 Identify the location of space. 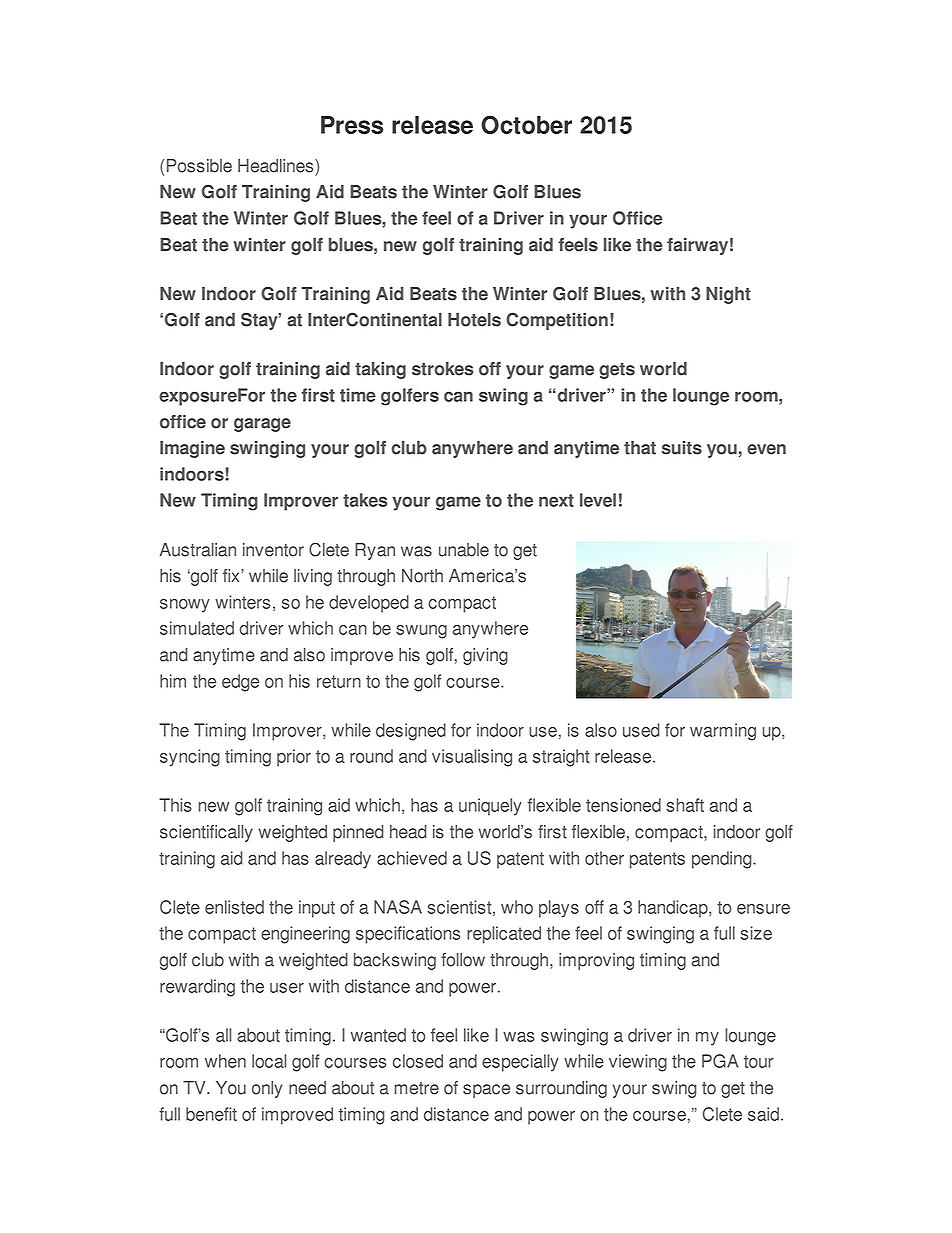
(486, 1091).
